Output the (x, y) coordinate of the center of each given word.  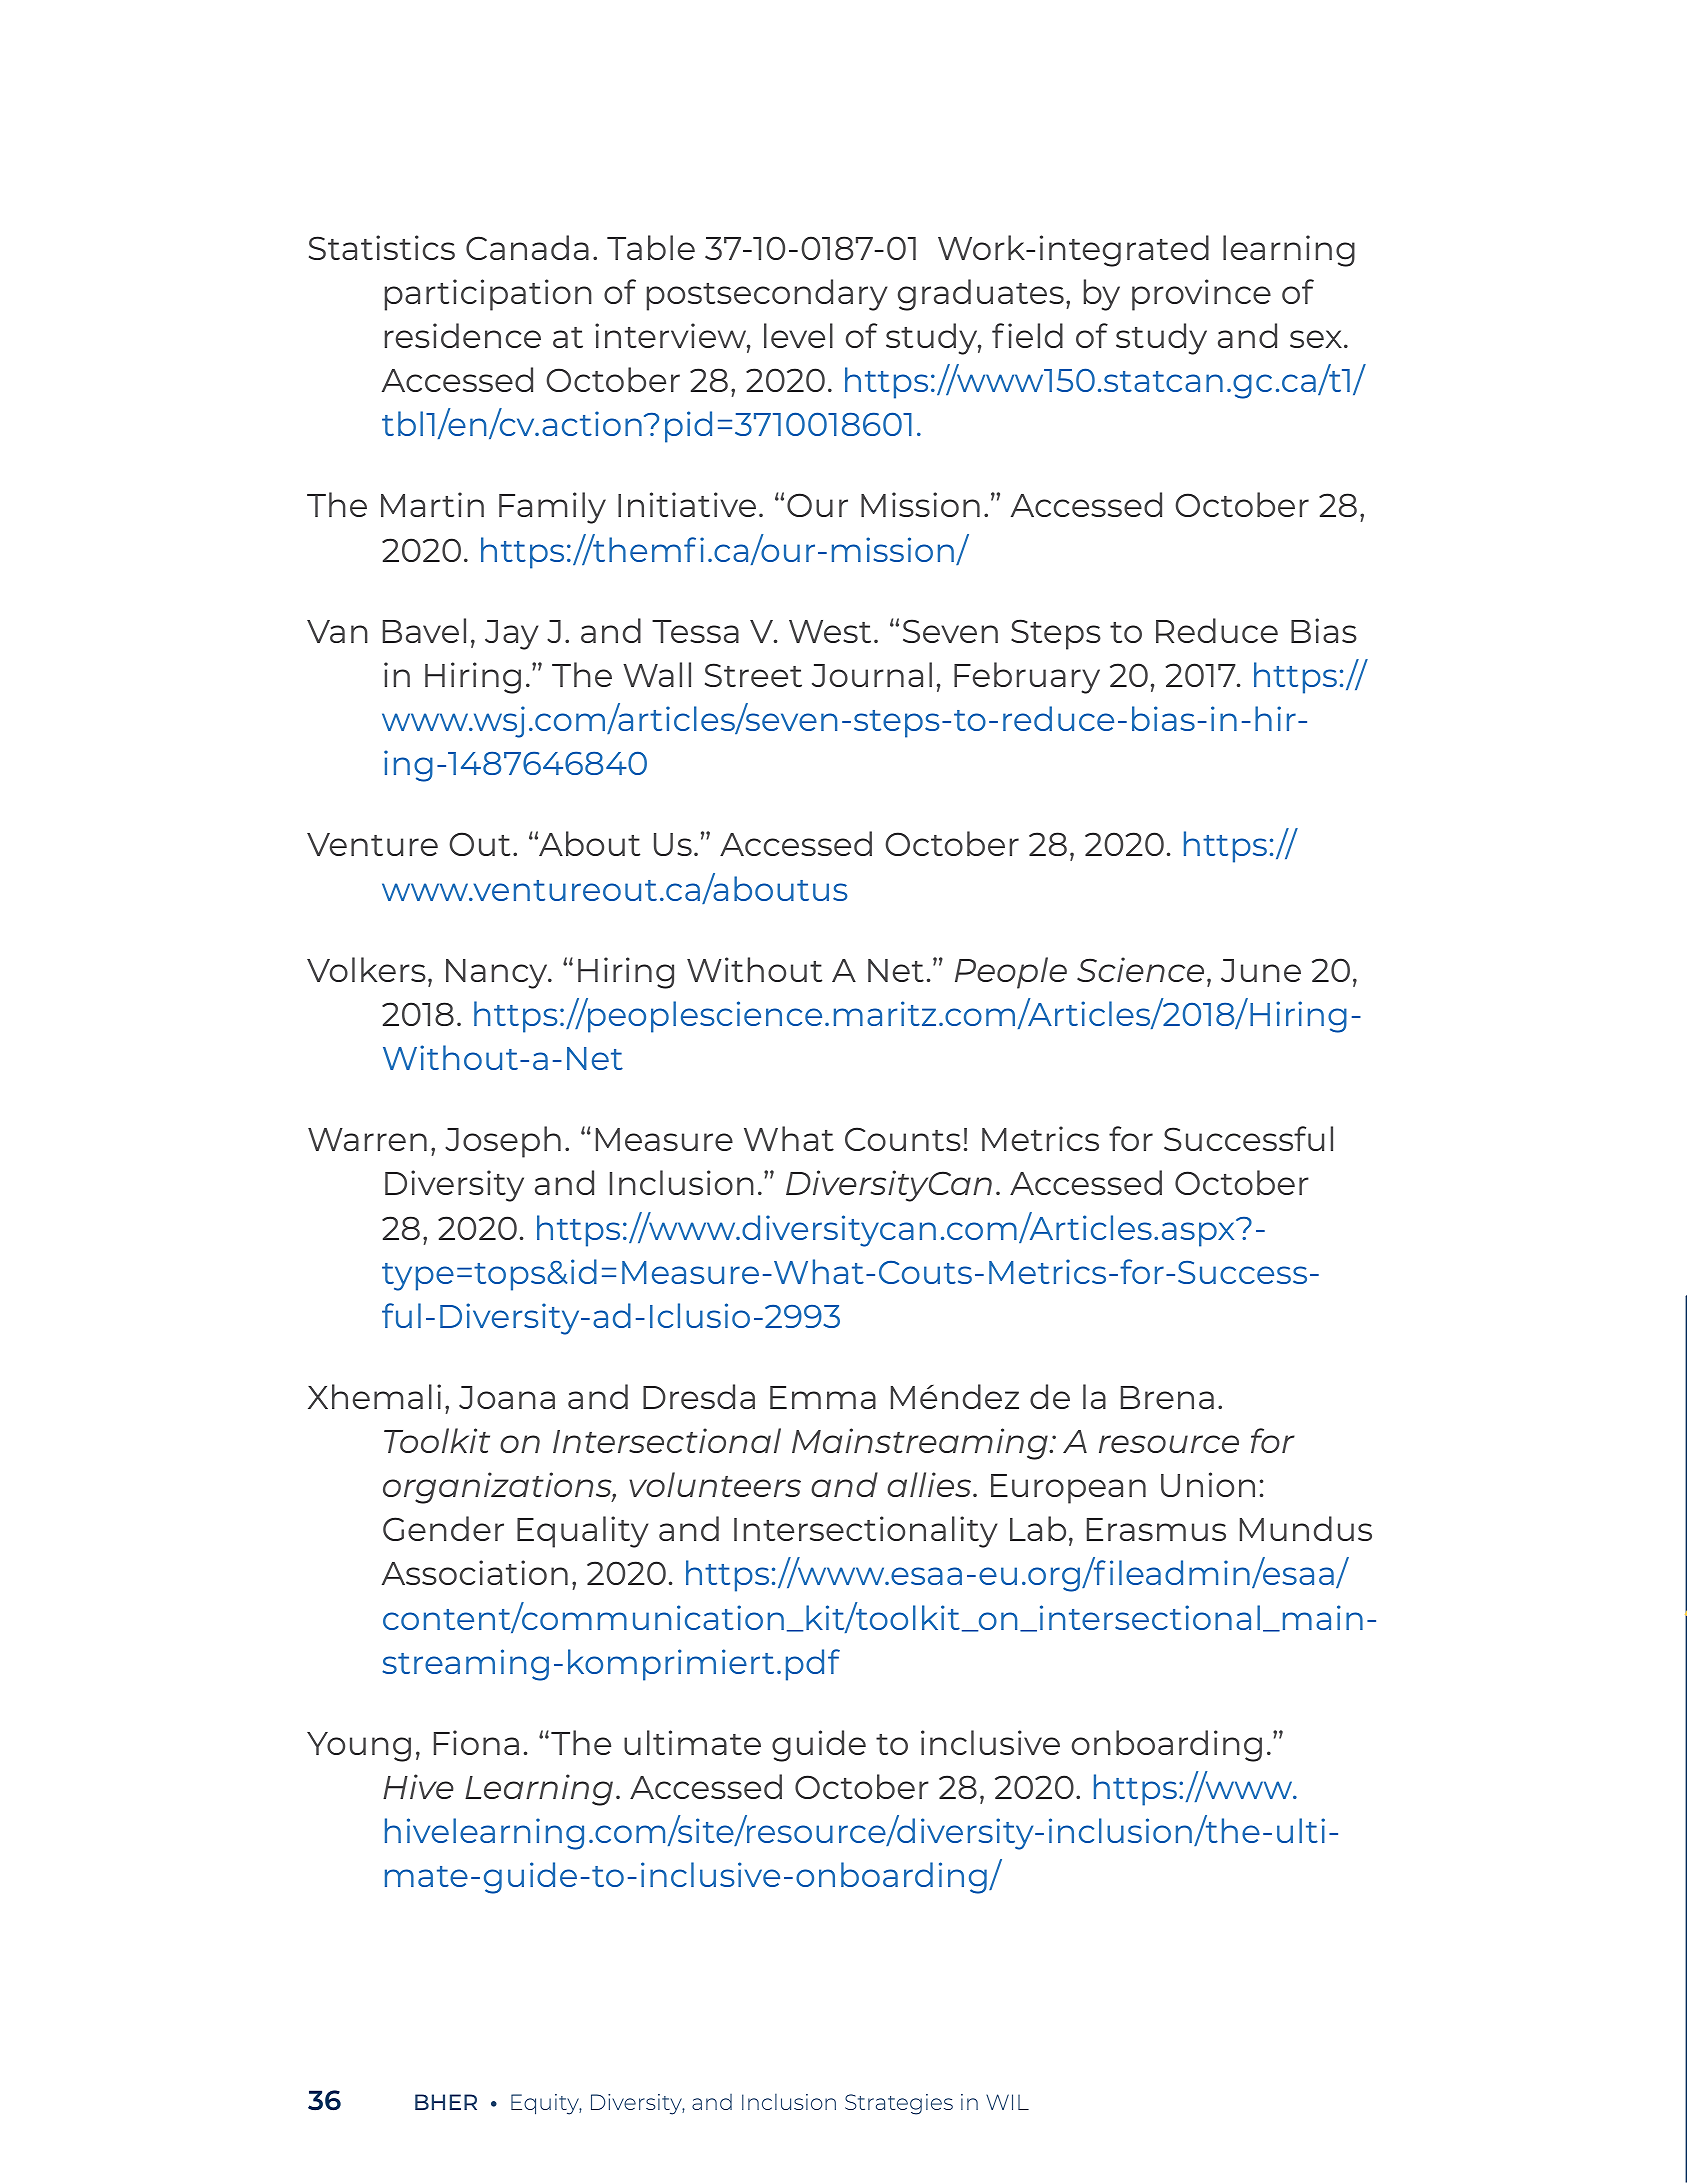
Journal (872, 674)
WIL (1007, 2102)
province (1201, 295)
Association (475, 1572)
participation (488, 295)
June (1261, 970)
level (798, 335)
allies (930, 1484)
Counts (903, 1139)
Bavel (424, 630)
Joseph (503, 1142)
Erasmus (1156, 1529)
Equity (546, 2104)
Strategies (899, 2104)
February (1027, 678)
